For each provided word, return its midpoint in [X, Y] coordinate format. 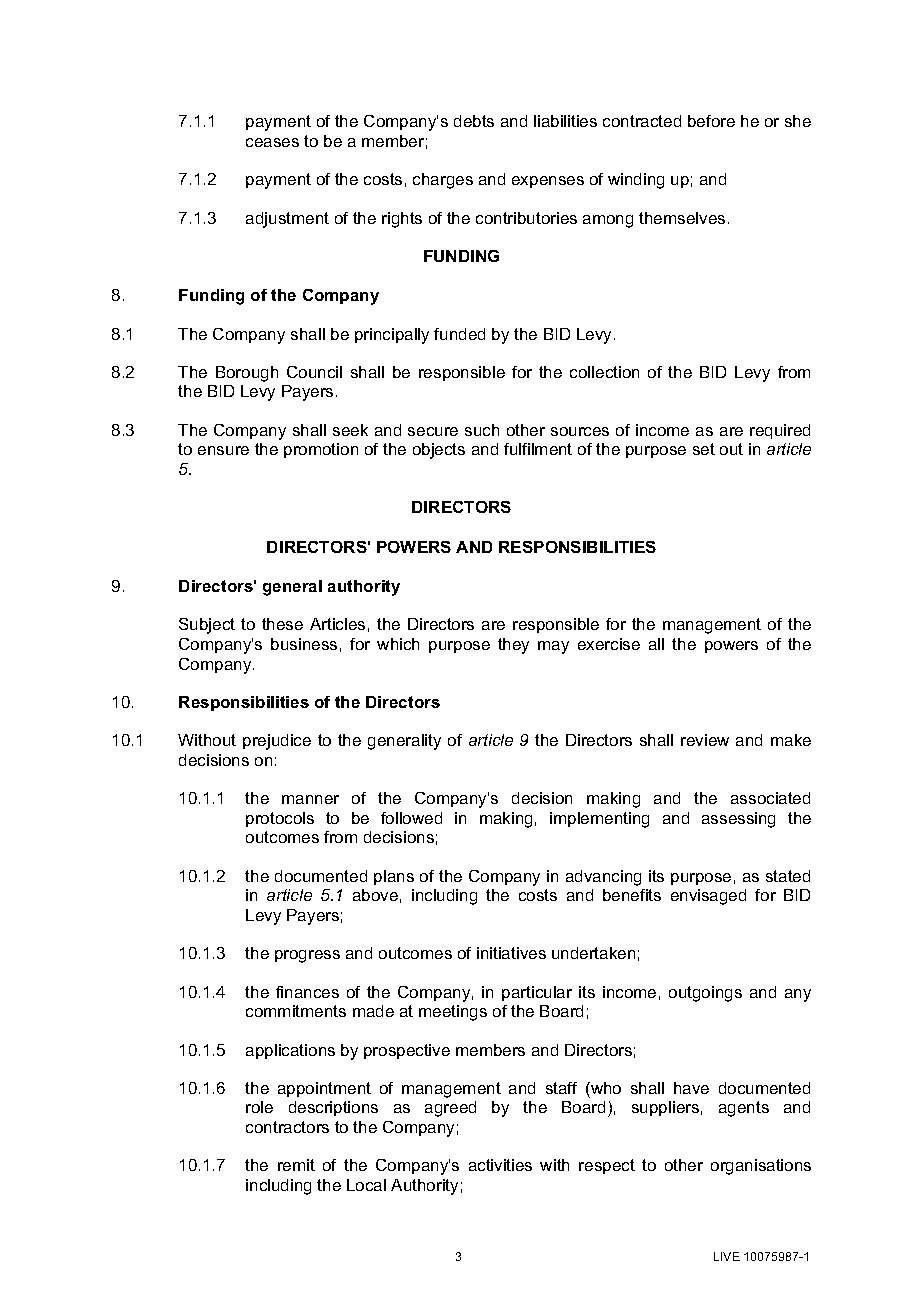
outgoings [705, 994]
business [304, 644]
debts [474, 121]
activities [500, 1165]
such [482, 430]
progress [307, 956]
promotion [321, 450]
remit [296, 1165]
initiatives [511, 953]
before [711, 121]
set [704, 449]
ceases [272, 142]
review [705, 740]
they [513, 646]
